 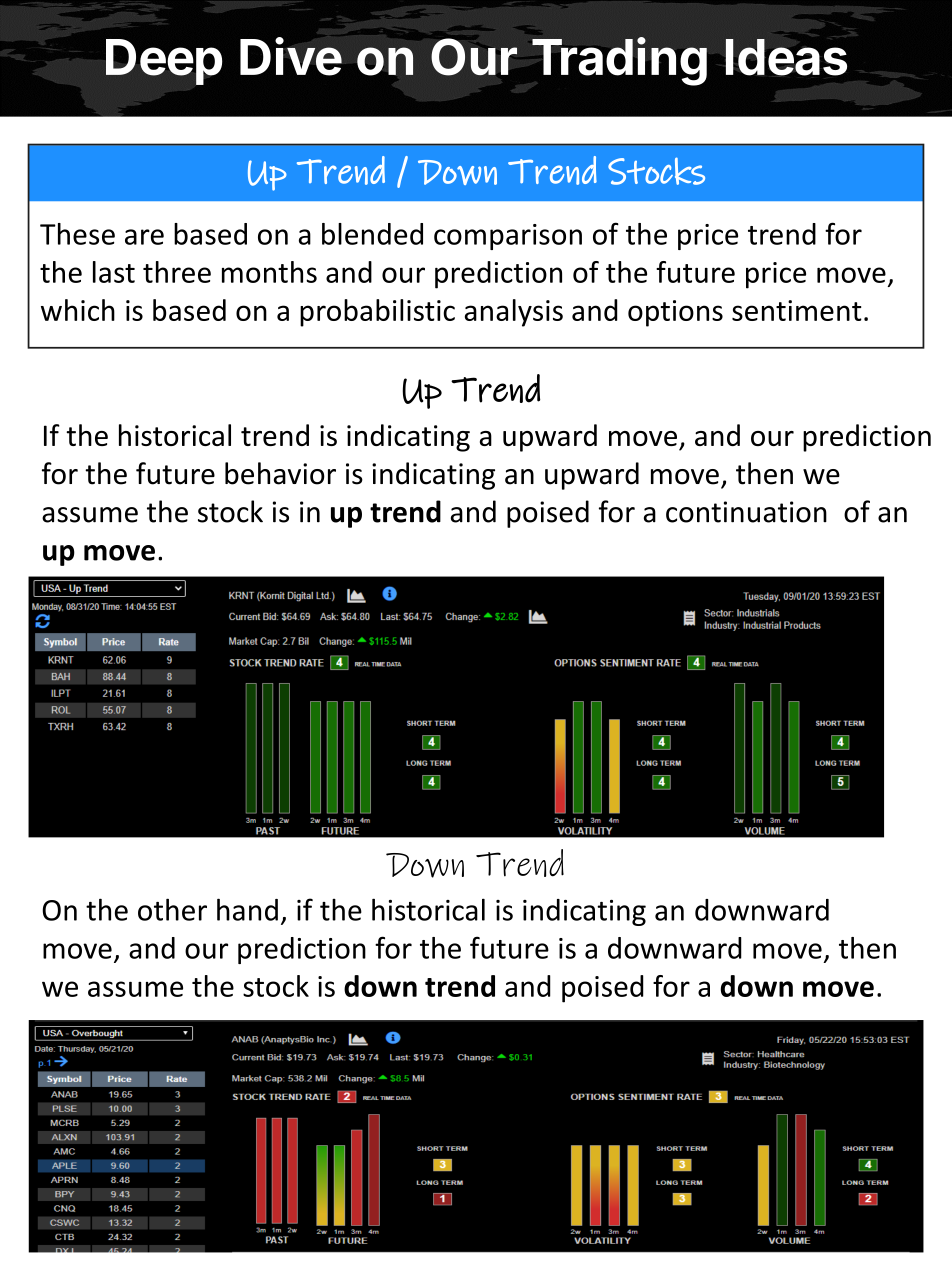 I want to click on Deep, so click(x=164, y=62).
